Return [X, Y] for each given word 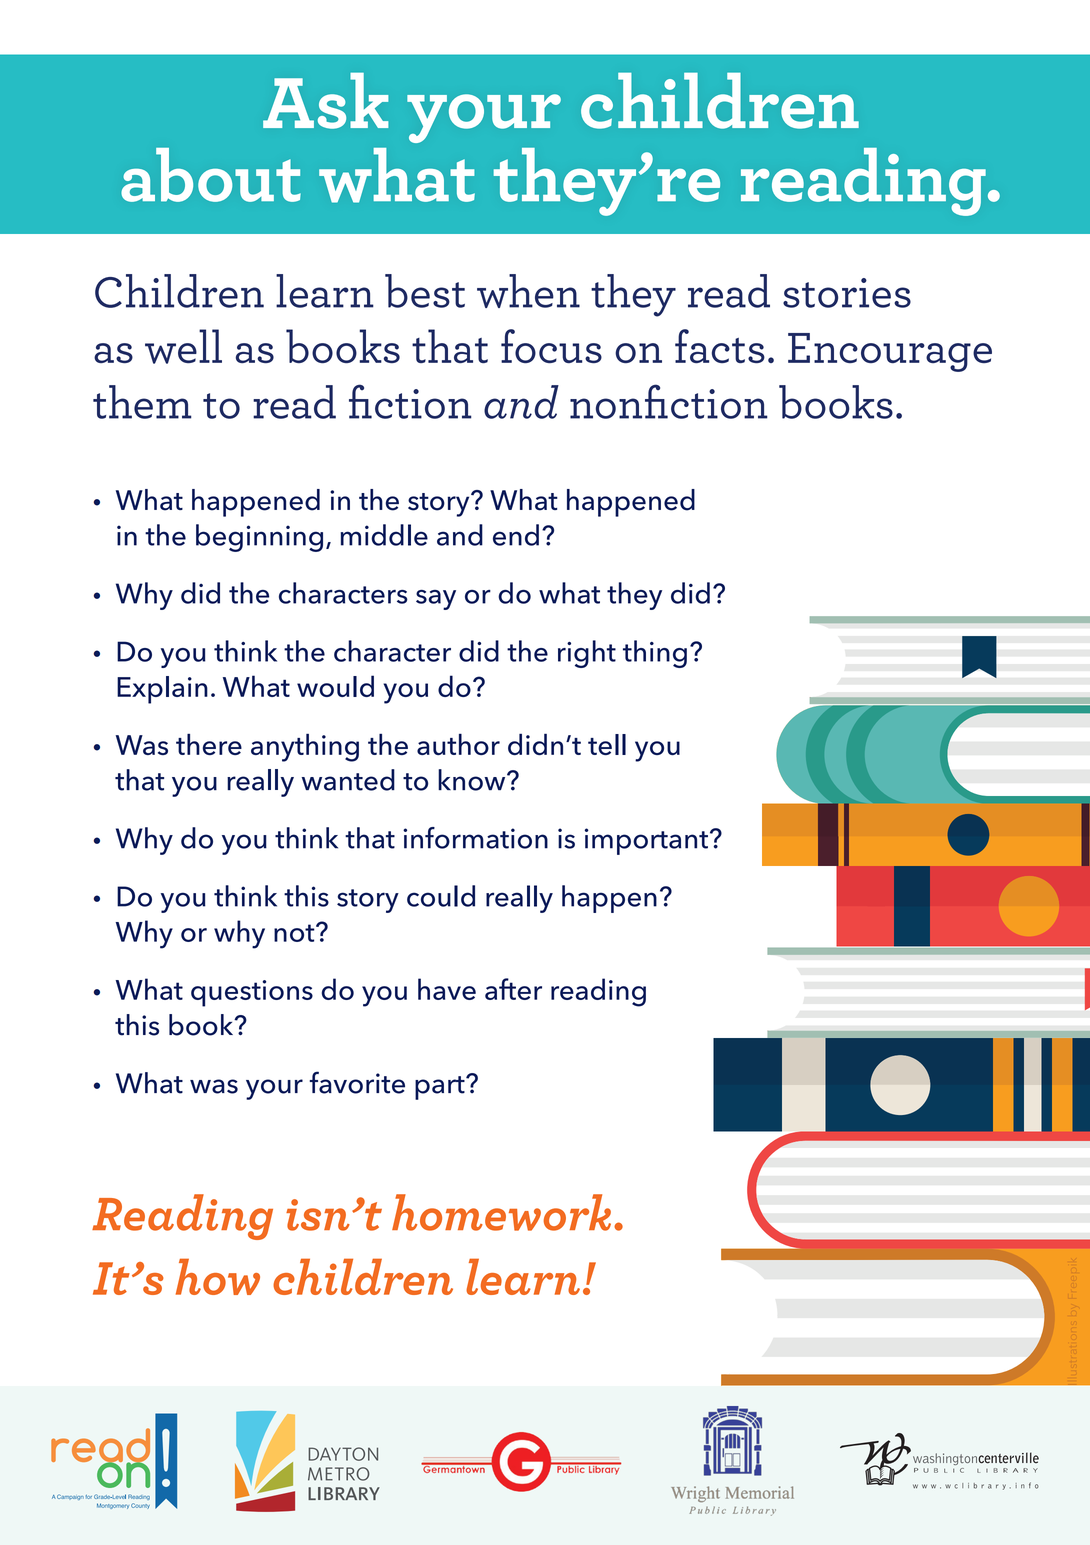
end [516, 535]
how [218, 1276]
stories [847, 293]
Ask [325, 101]
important [646, 841]
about [211, 175]
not [295, 933]
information [475, 838]
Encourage [890, 352]
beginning [259, 538]
